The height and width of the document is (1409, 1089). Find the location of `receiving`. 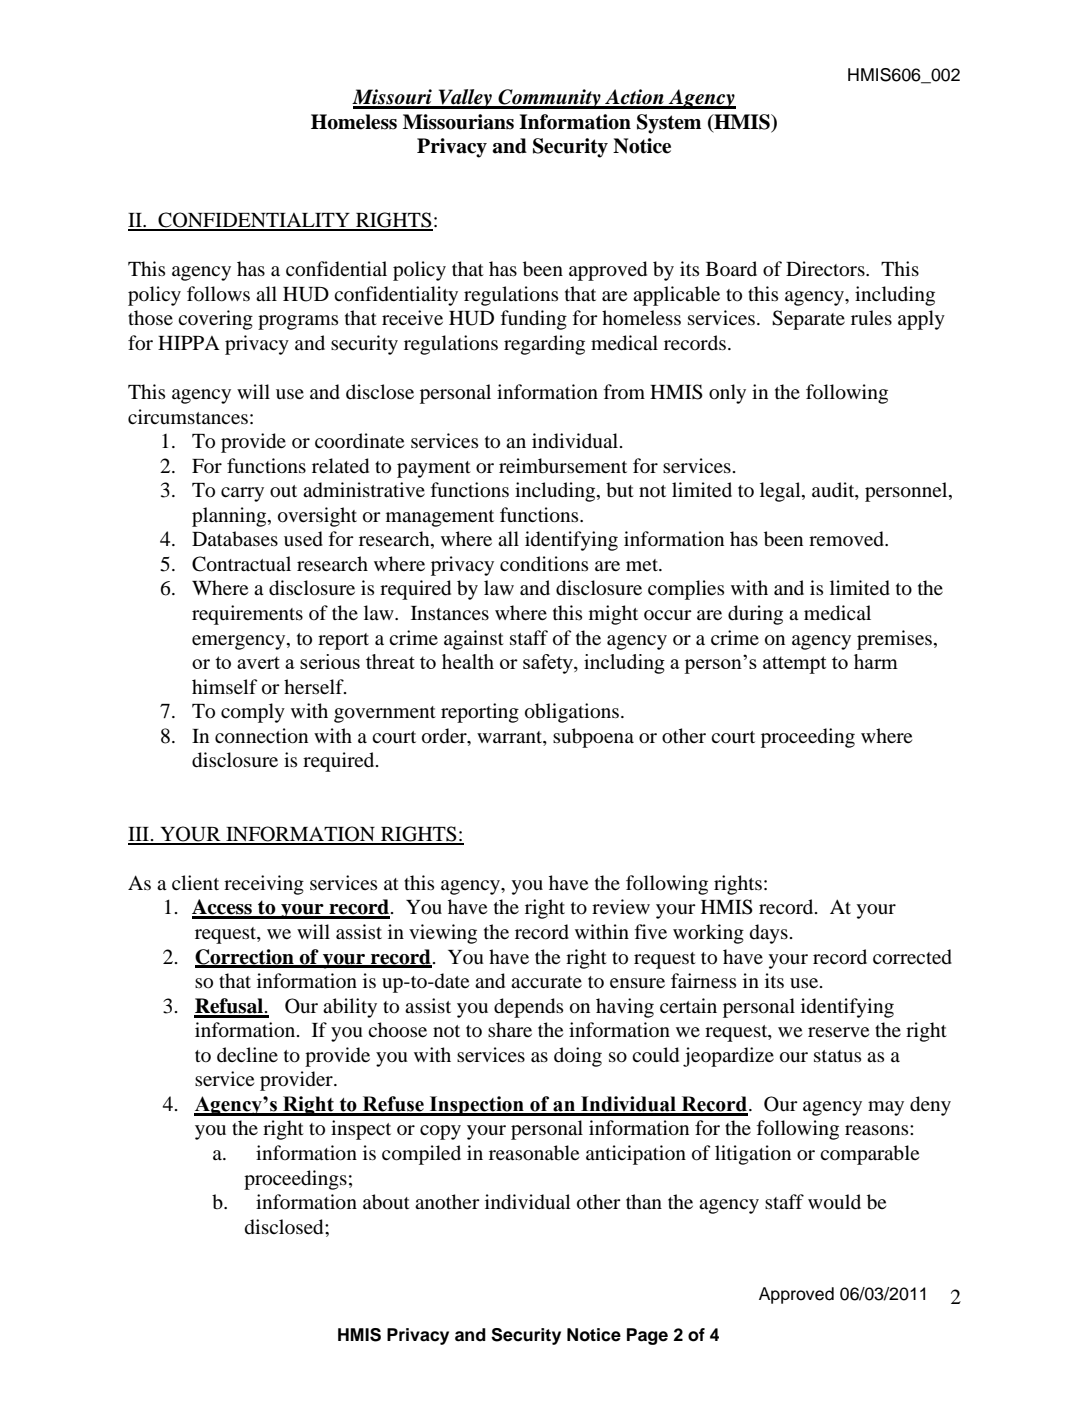

receiving is located at coordinates (264, 885).
